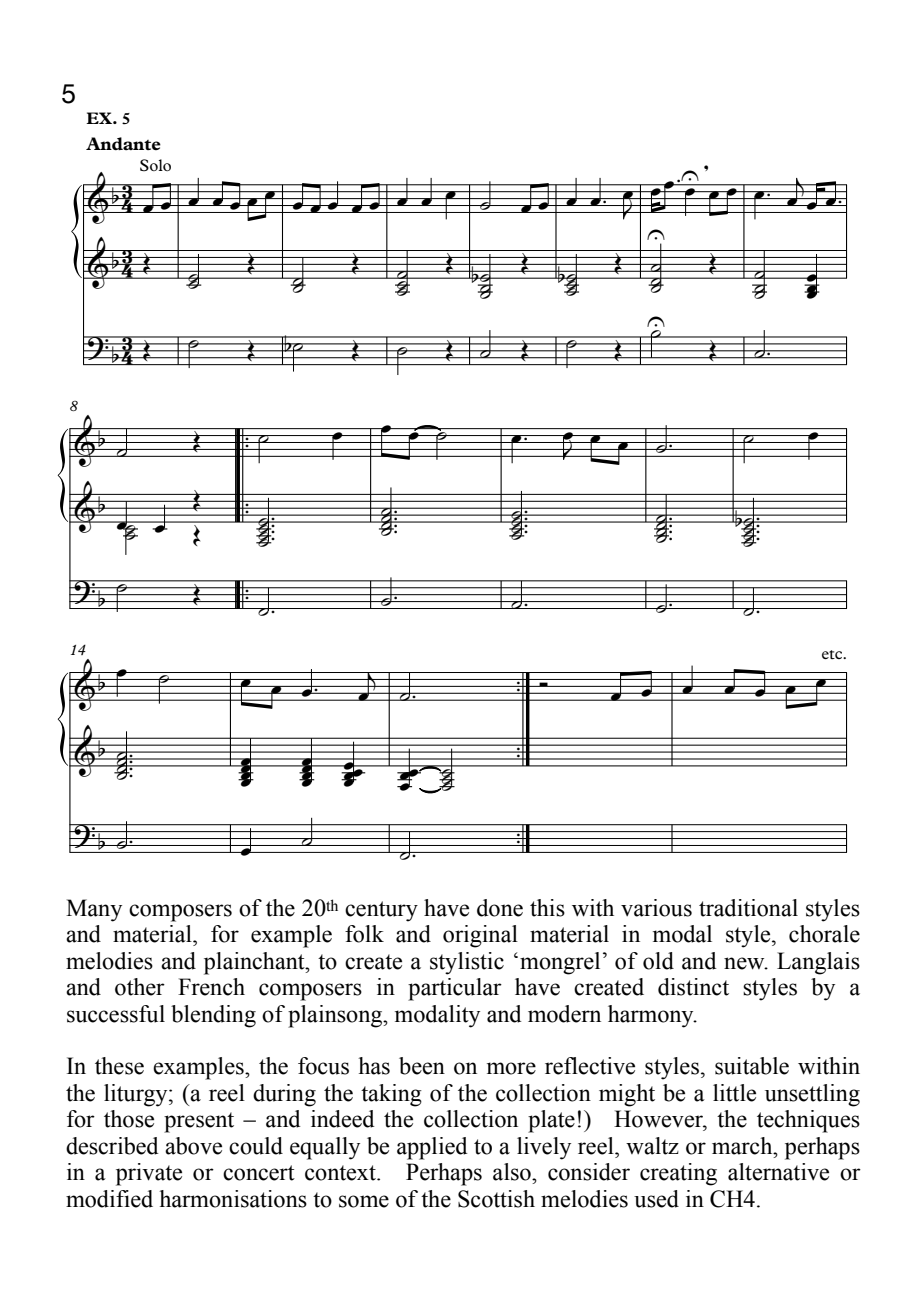 The image size is (924, 1310). I want to click on done, so click(500, 908).
